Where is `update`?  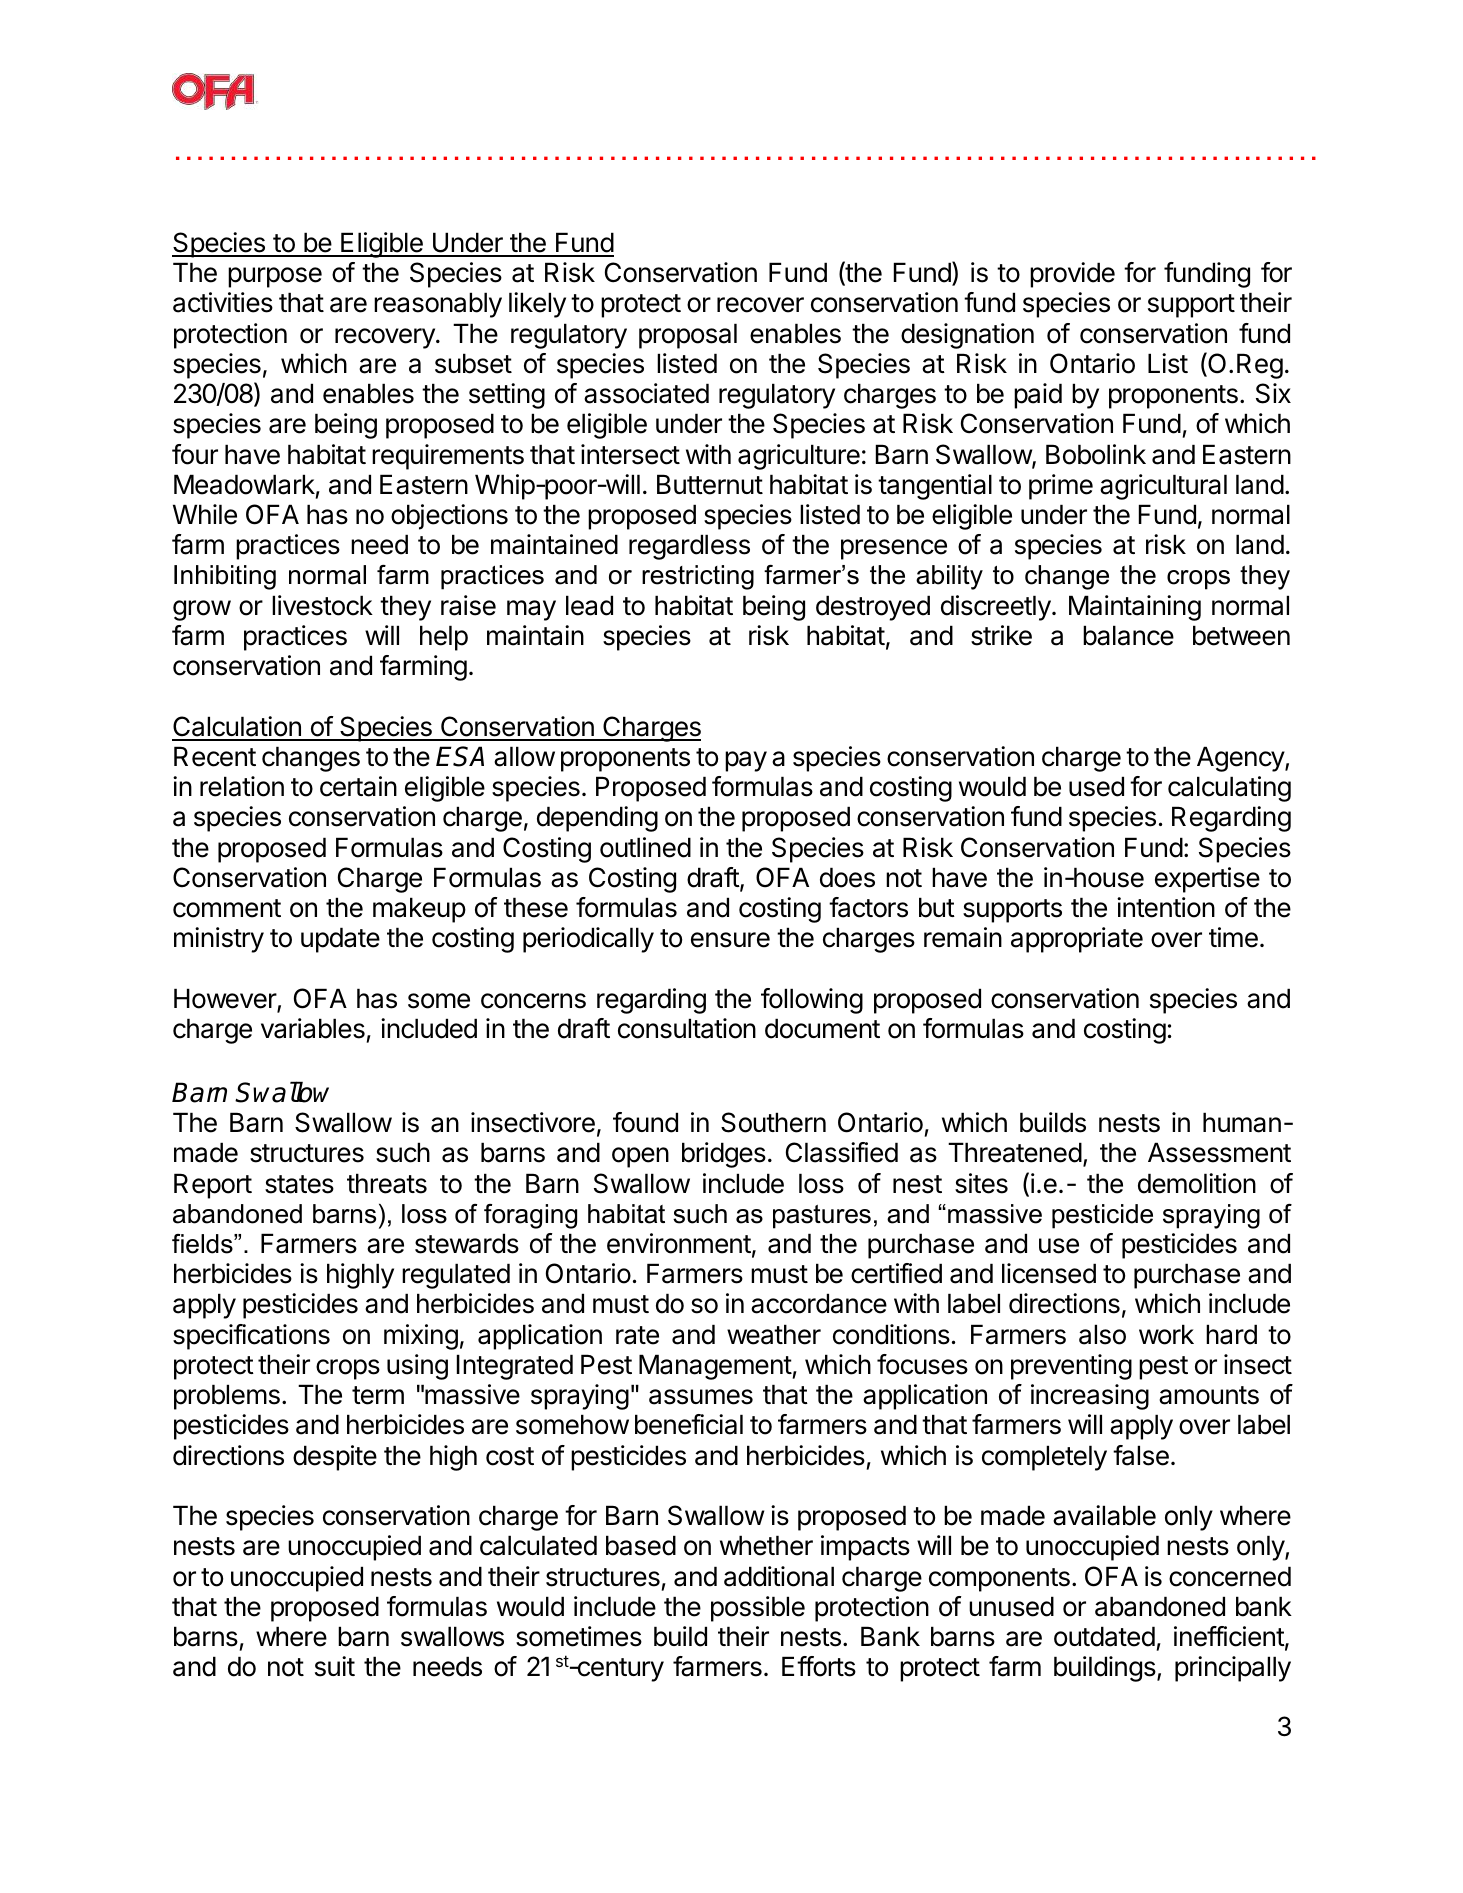
update is located at coordinates (340, 940).
